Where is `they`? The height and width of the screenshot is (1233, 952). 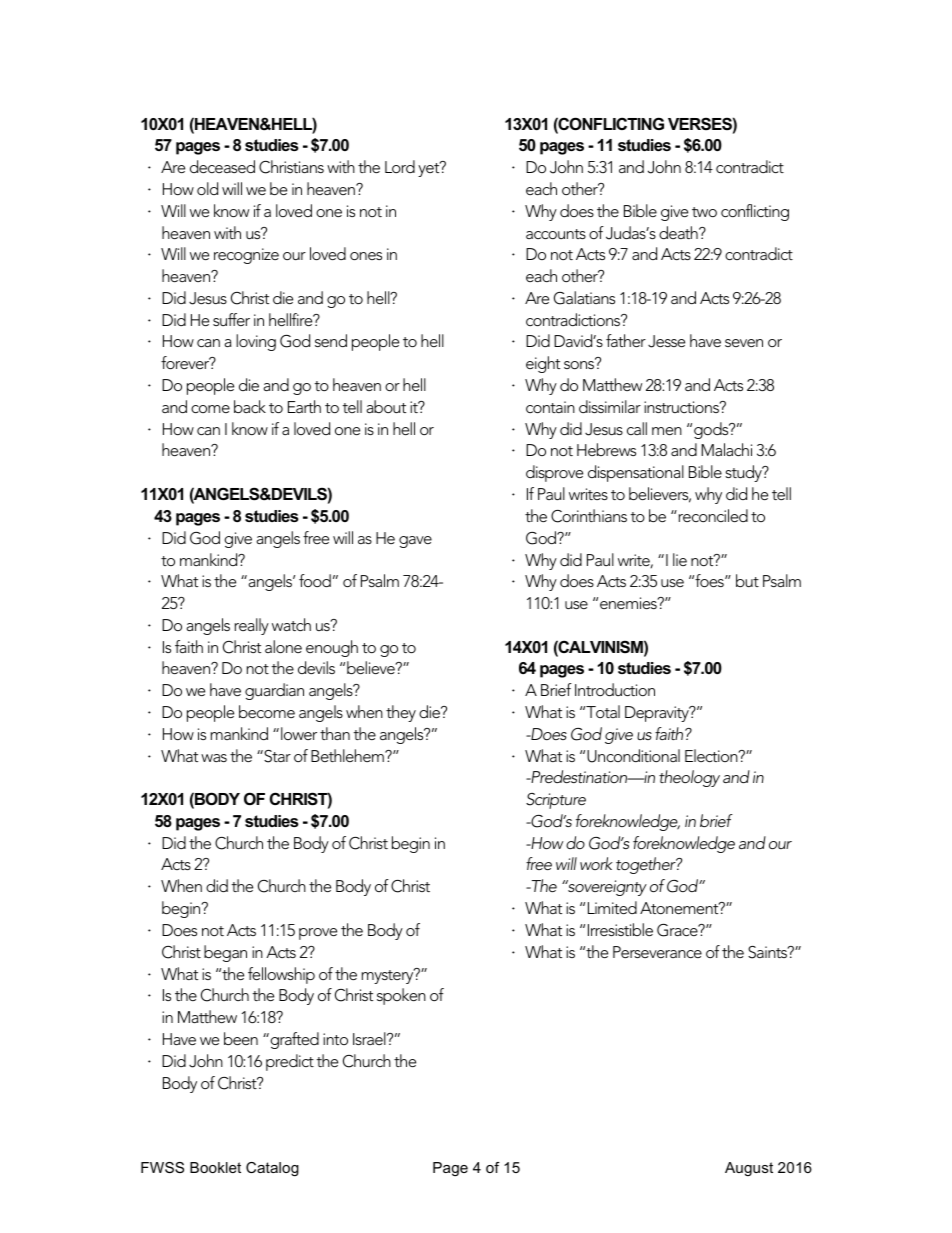
they is located at coordinates (401, 713).
